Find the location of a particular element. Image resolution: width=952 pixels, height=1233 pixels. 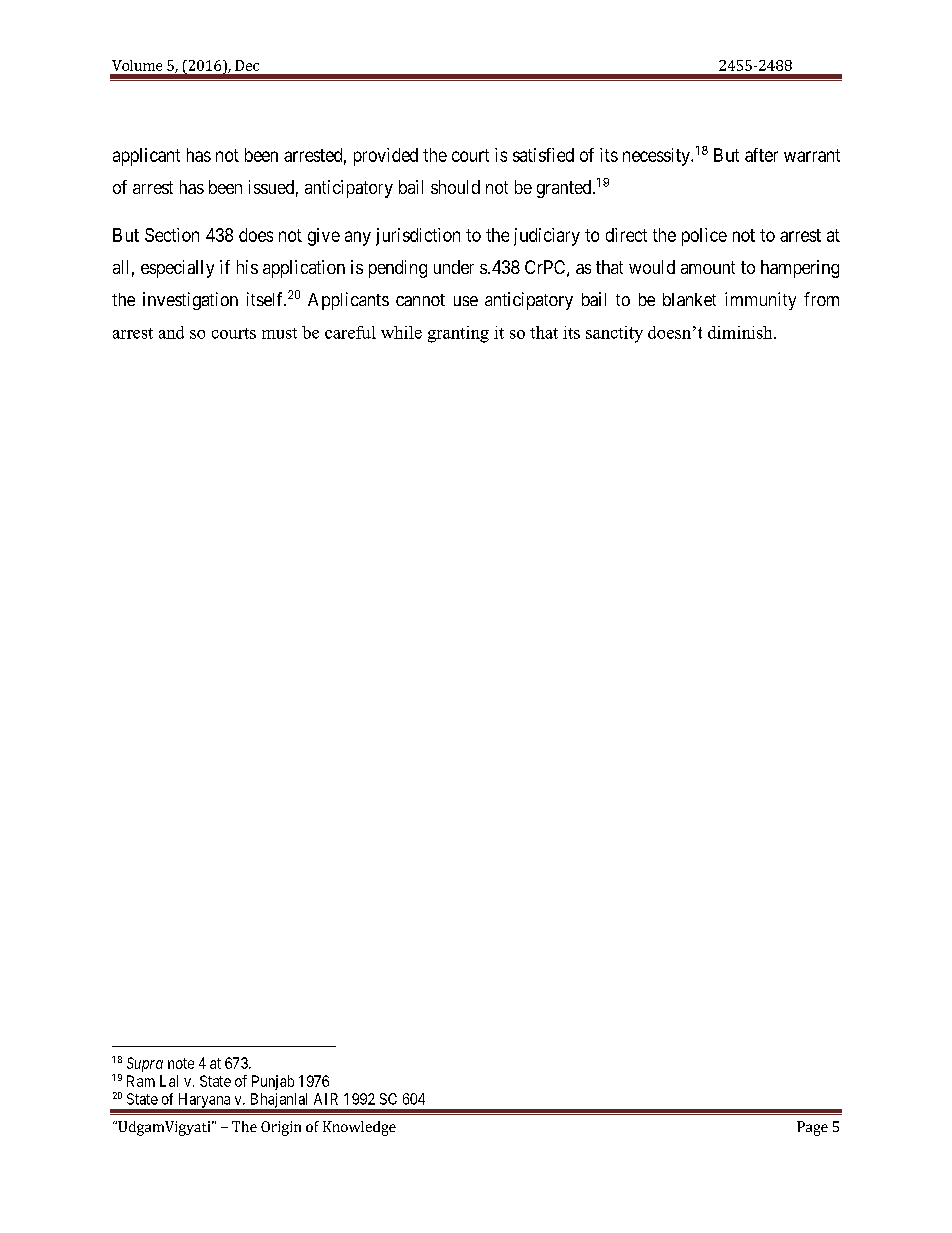

Punjab is located at coordinates (273, 1082).
